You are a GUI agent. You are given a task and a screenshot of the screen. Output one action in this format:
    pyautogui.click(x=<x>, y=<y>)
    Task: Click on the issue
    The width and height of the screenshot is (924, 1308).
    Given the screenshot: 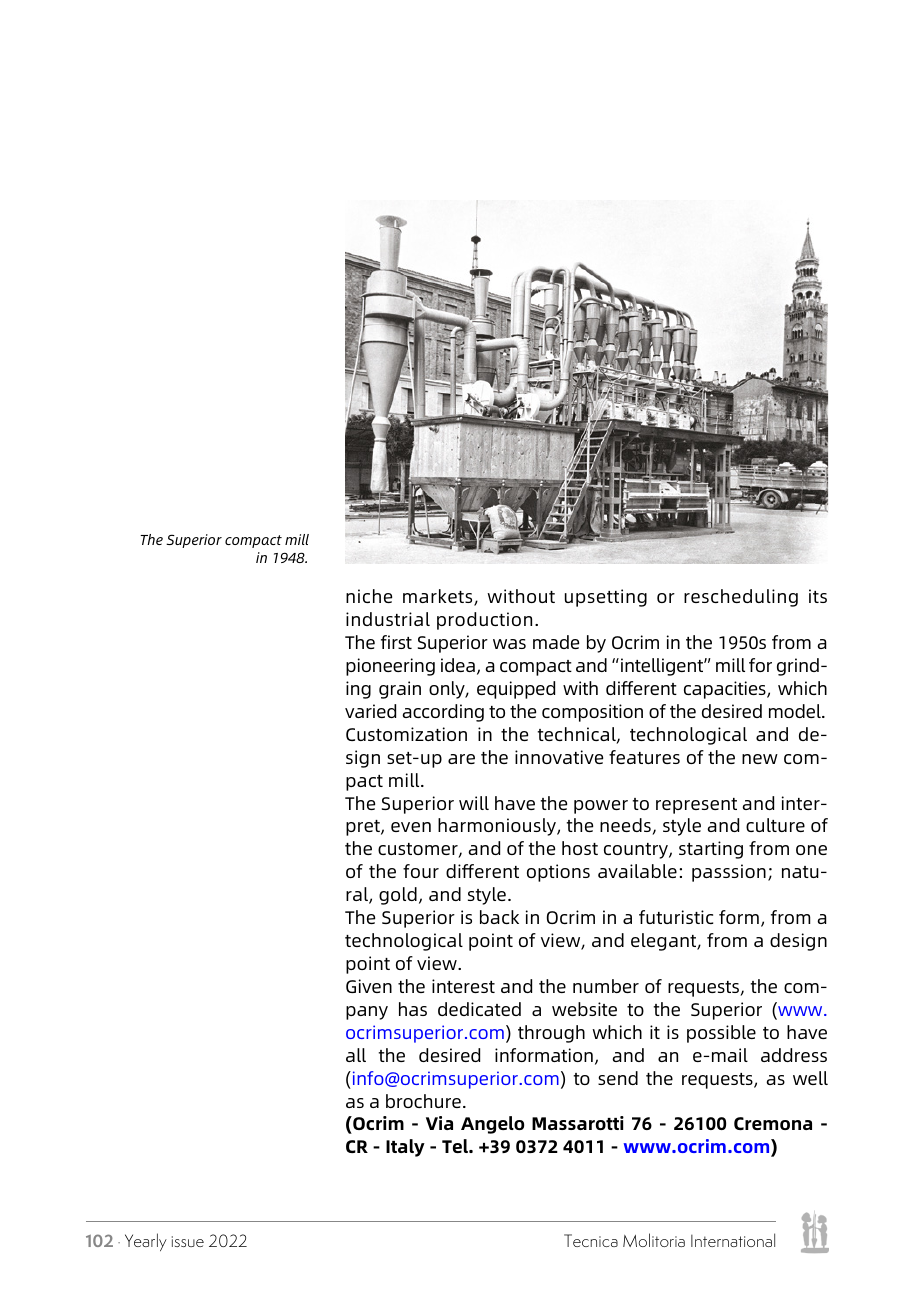 What is the action you would take?
    pyautogui.click(x=188, y=1241)
